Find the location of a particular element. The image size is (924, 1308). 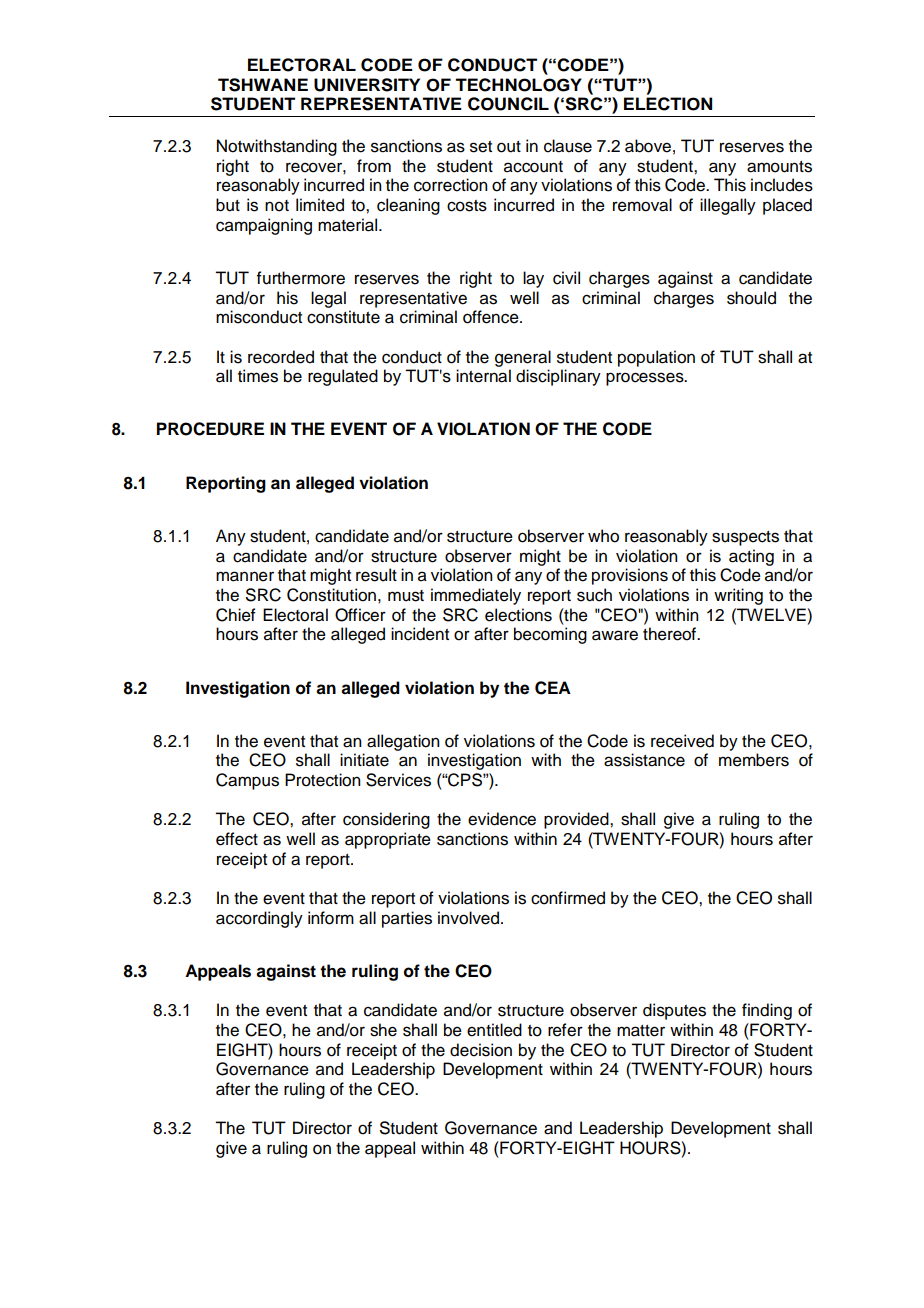

amounts is located at coordinates (779, 167).
